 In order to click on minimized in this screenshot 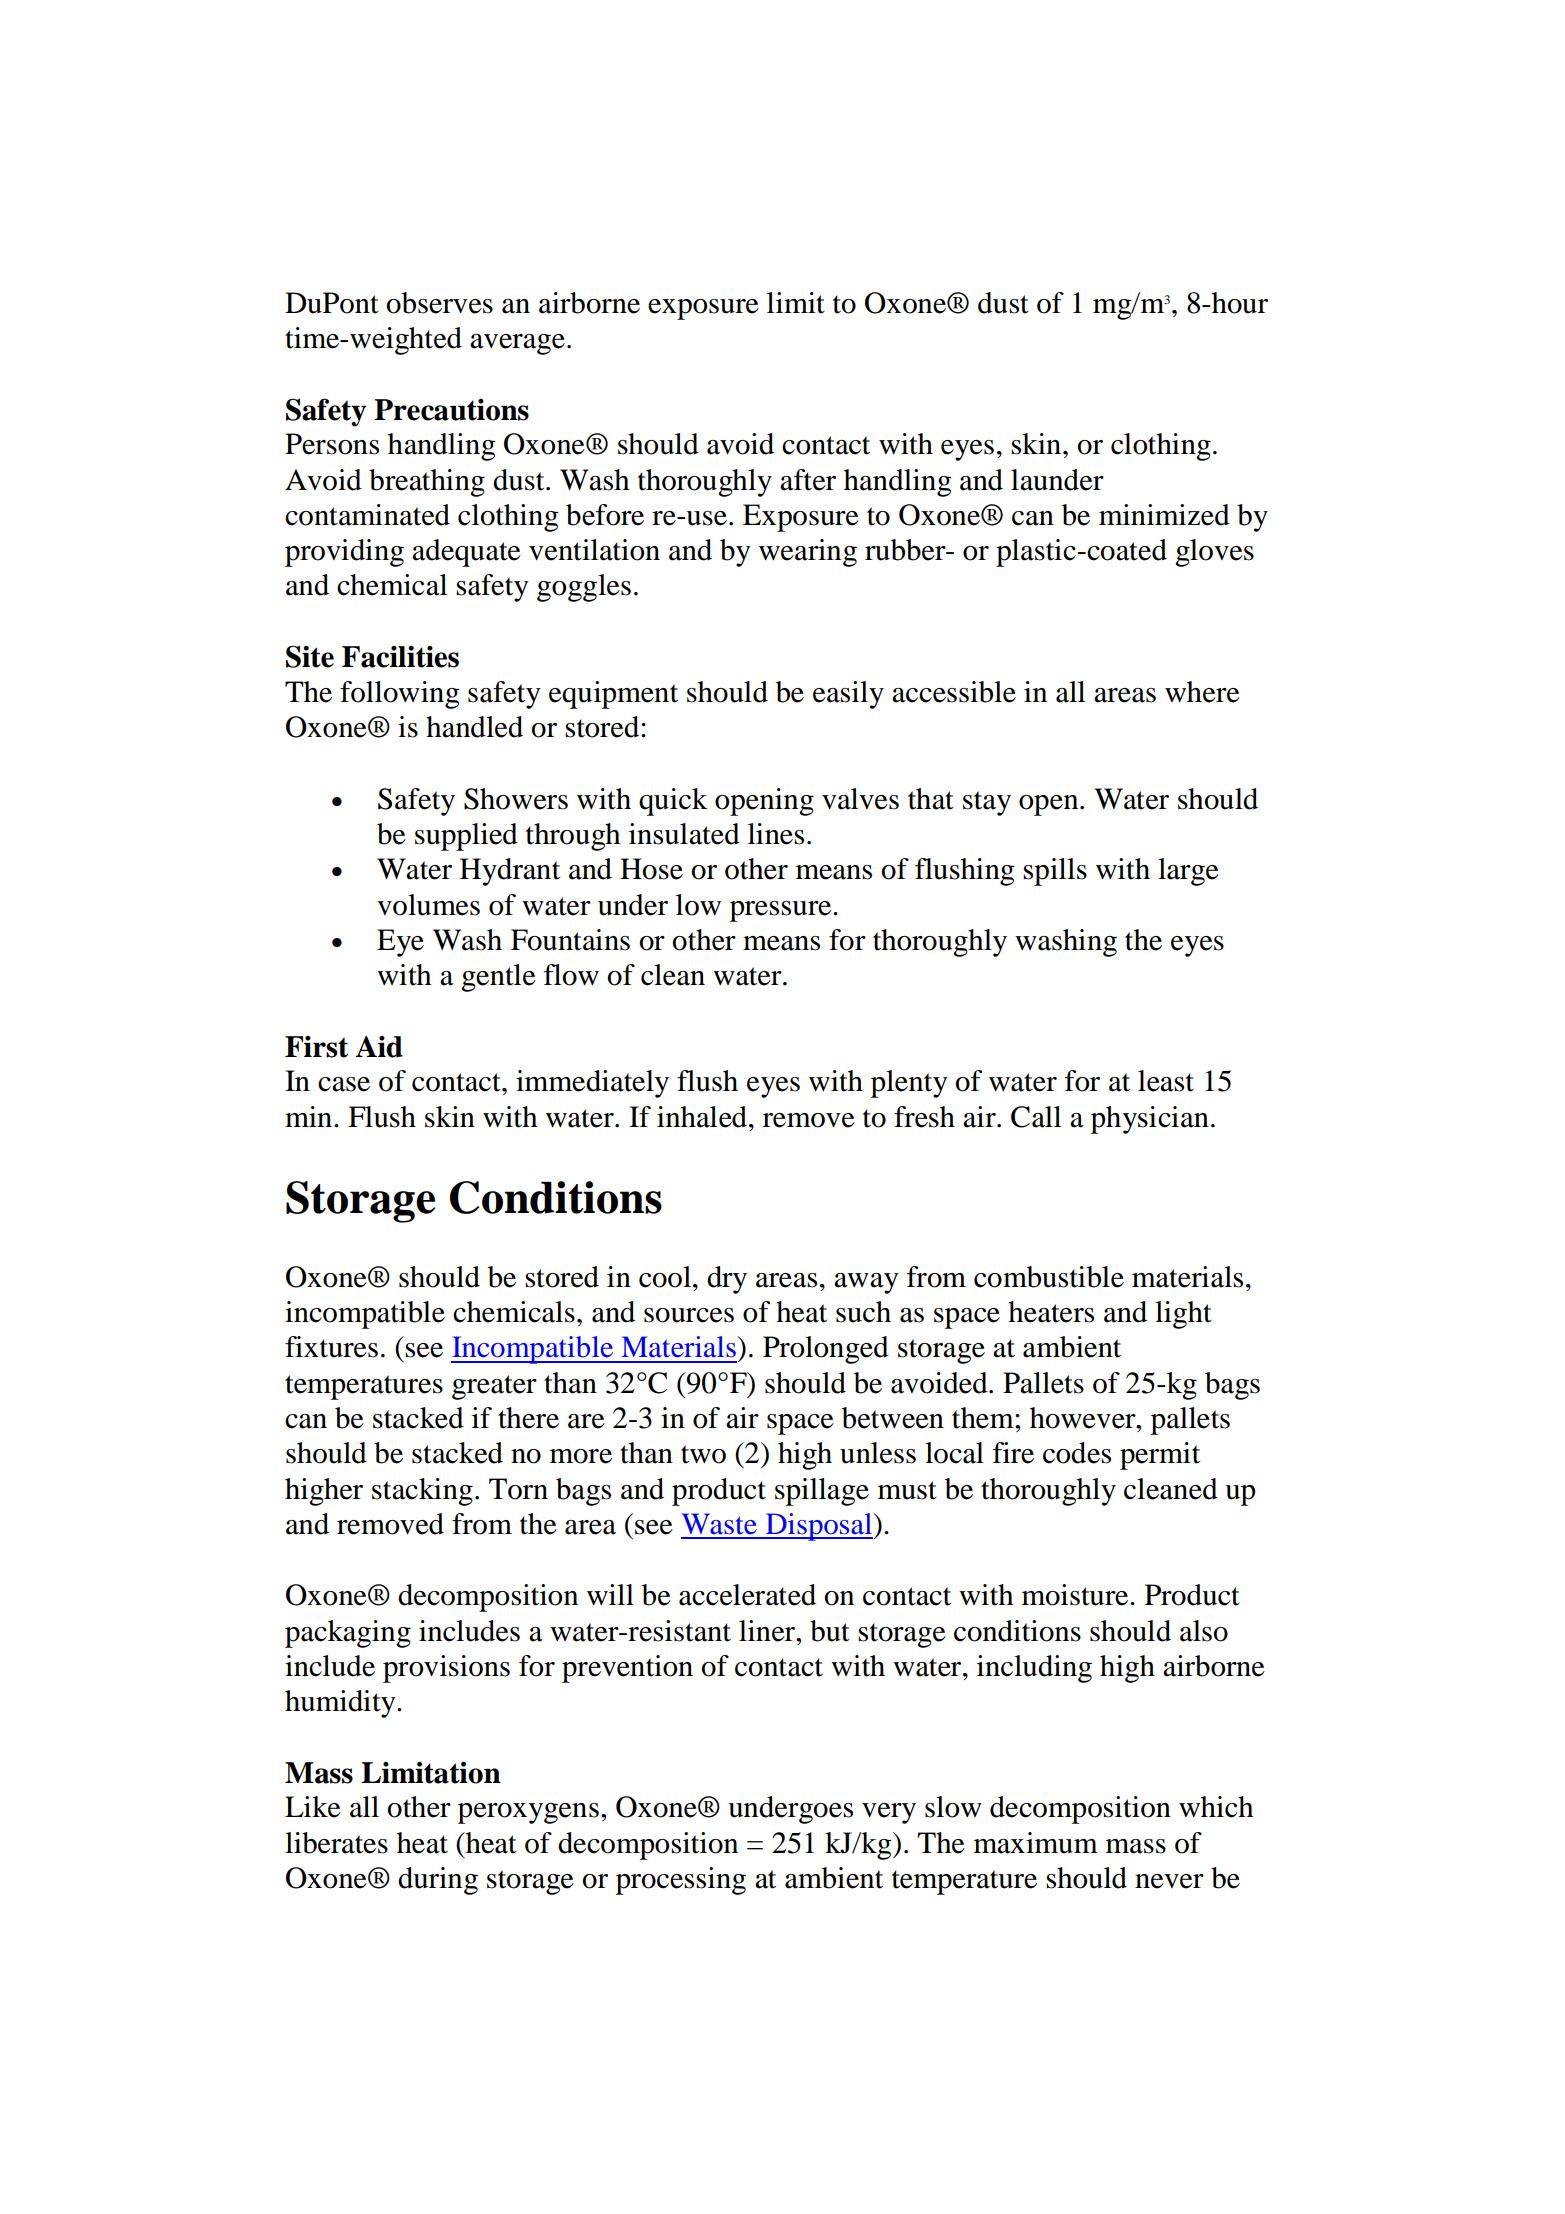, I will do `click(1164, 515)`.
